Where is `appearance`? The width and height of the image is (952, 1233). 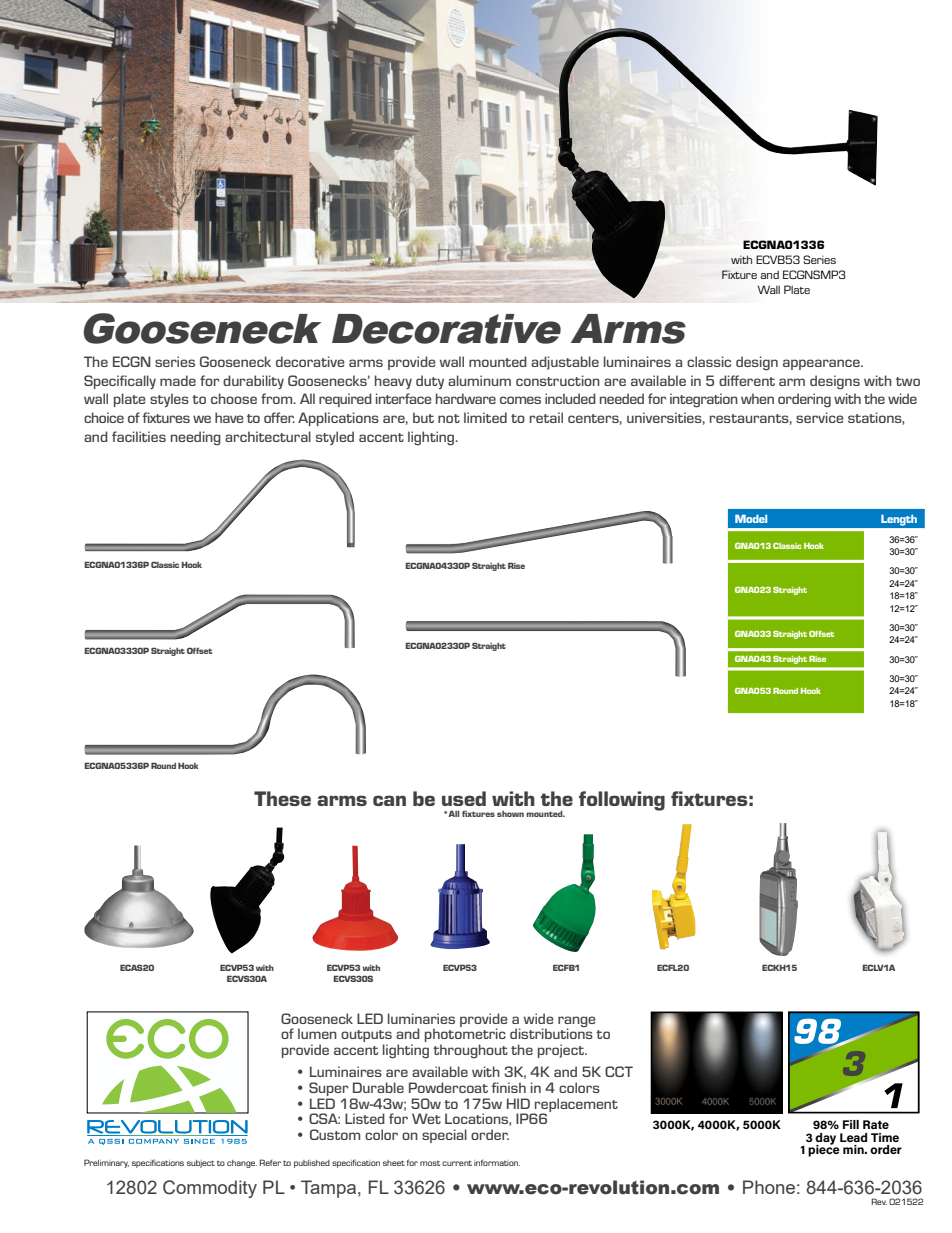 appearance is located at coordinates (822, 364).
